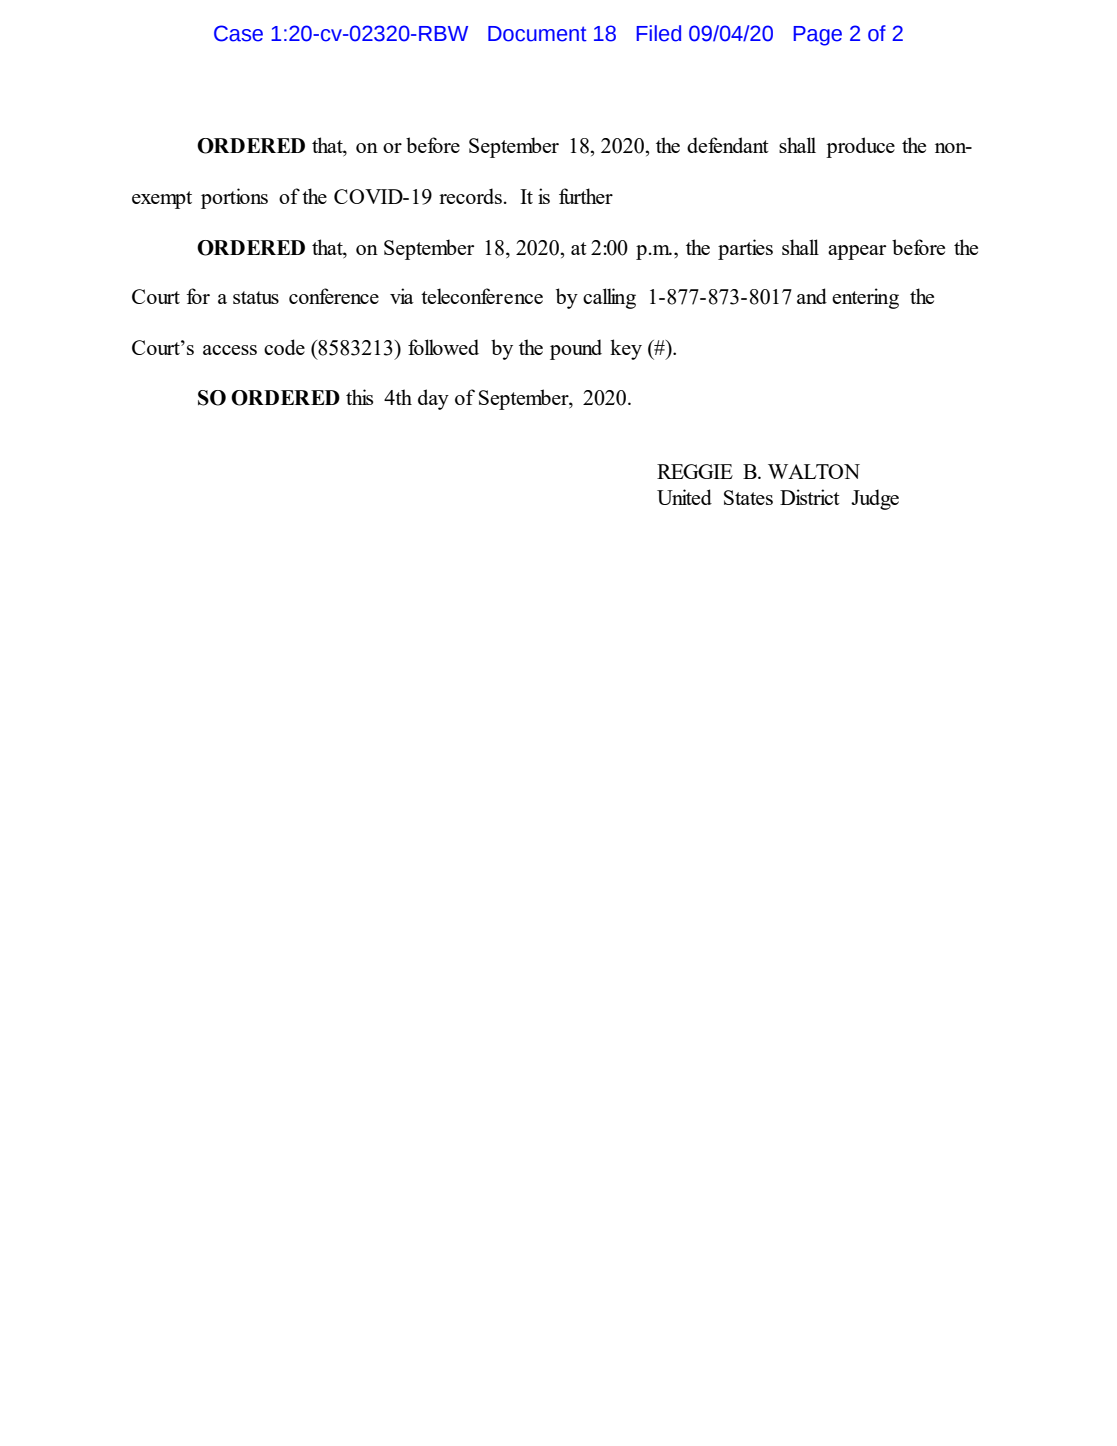  What do you see at coordinates (537, 34) in the page?
I see `Document` at bounding box center [537, 34].
